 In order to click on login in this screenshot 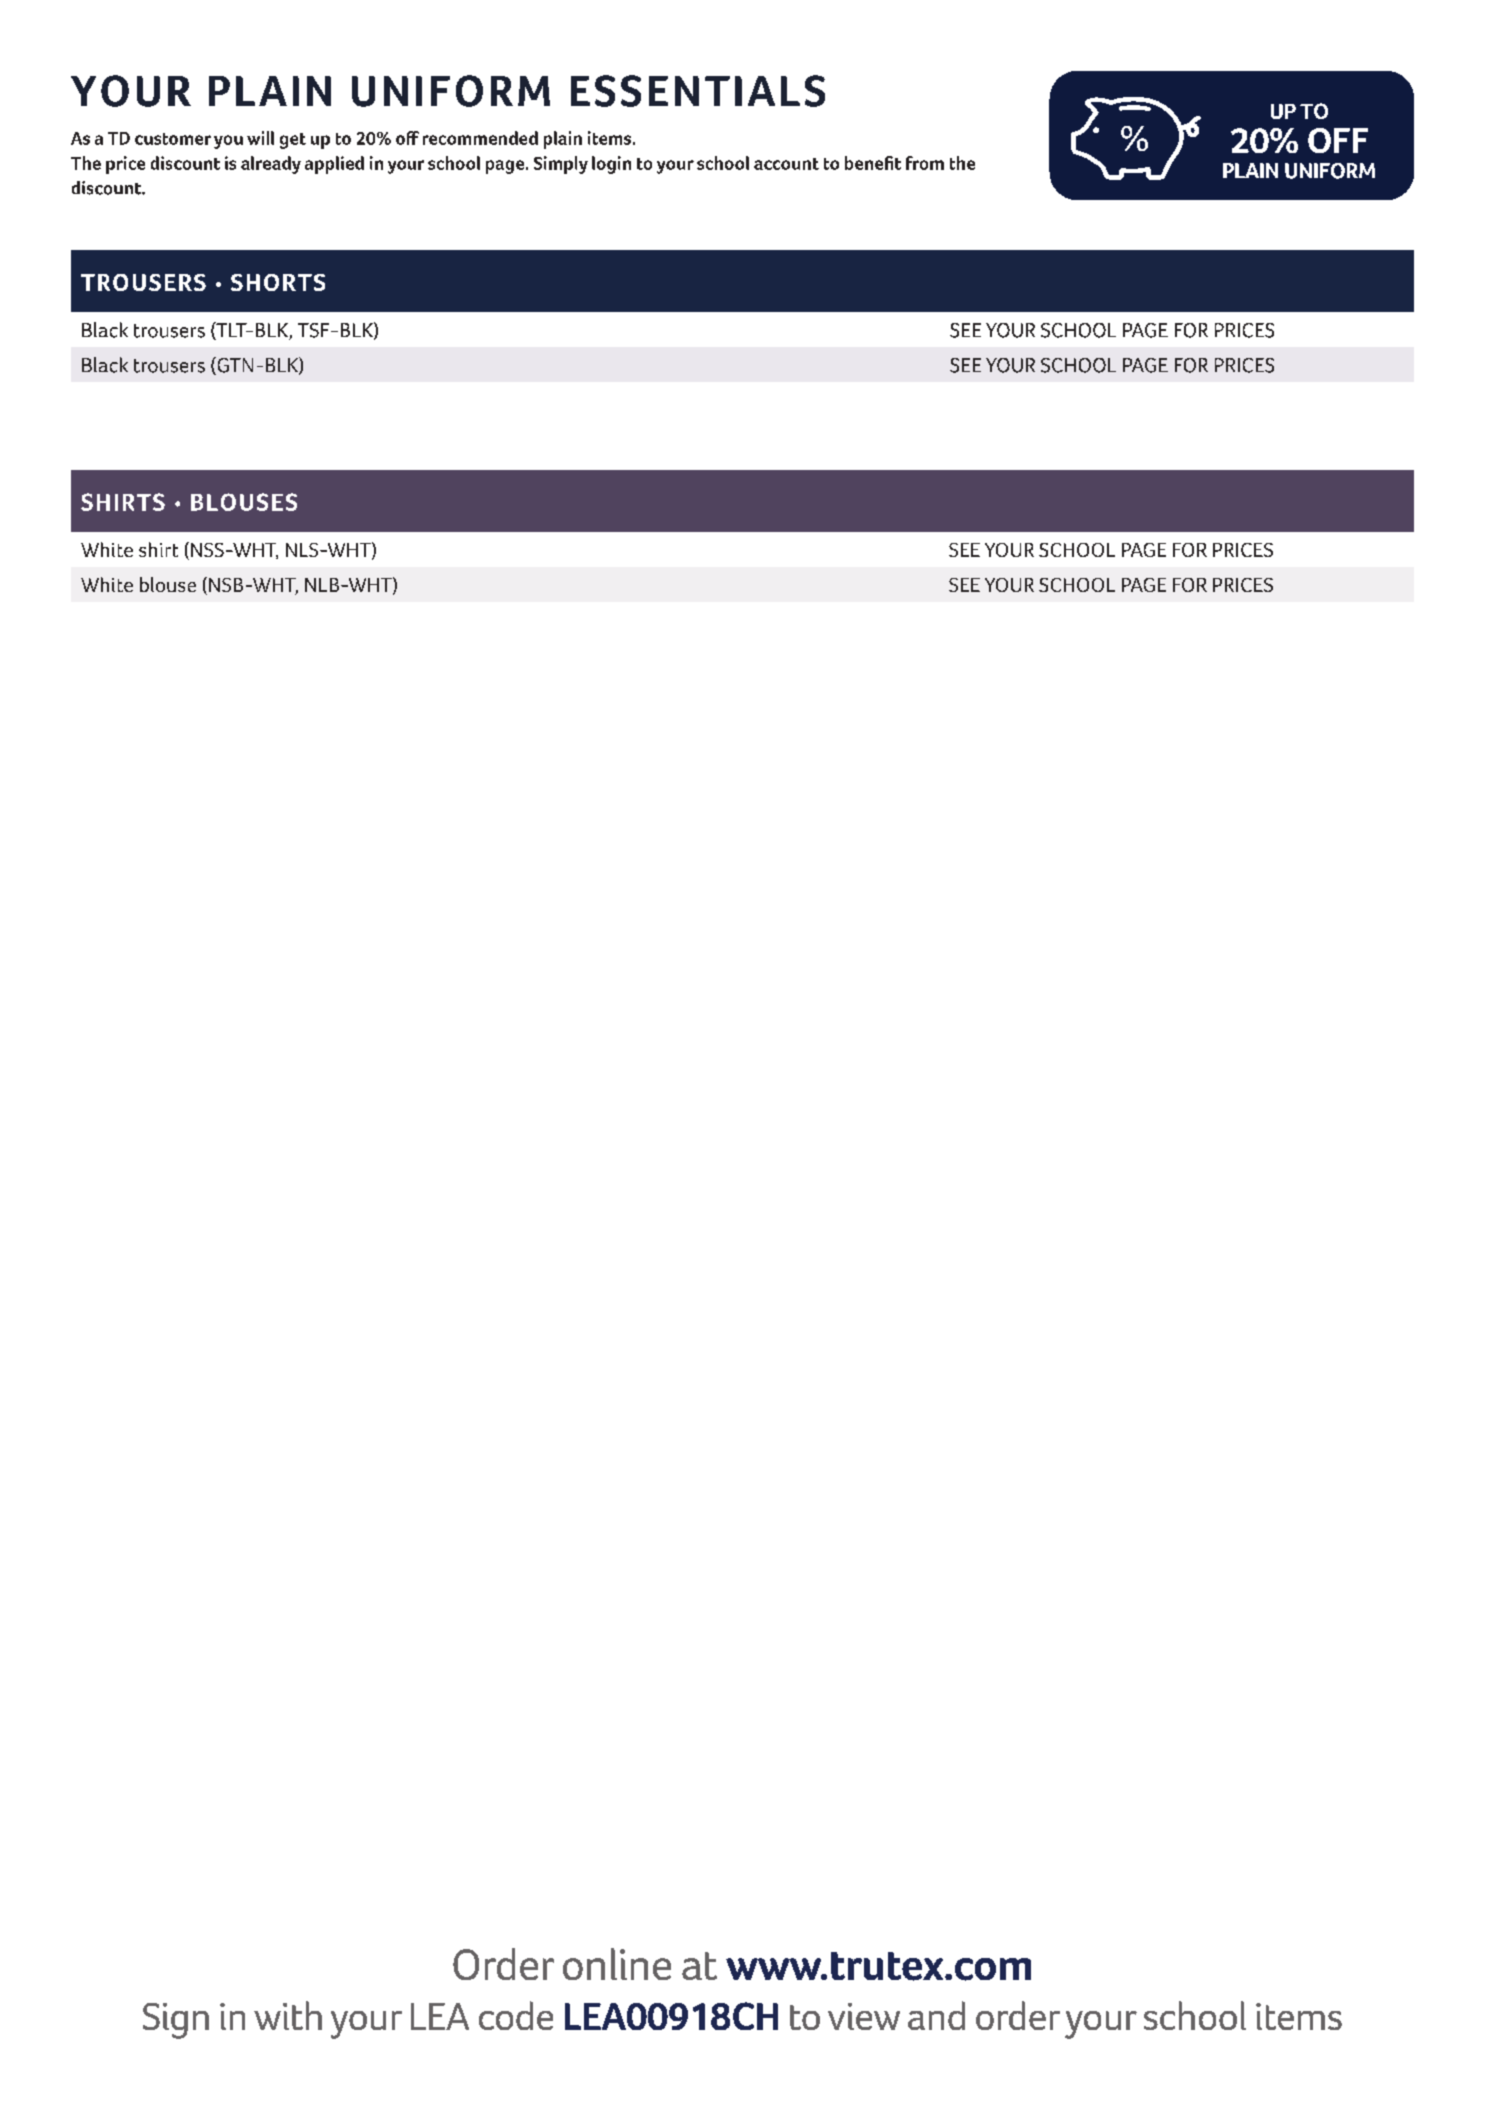, I will do `click(611, 165)`.
